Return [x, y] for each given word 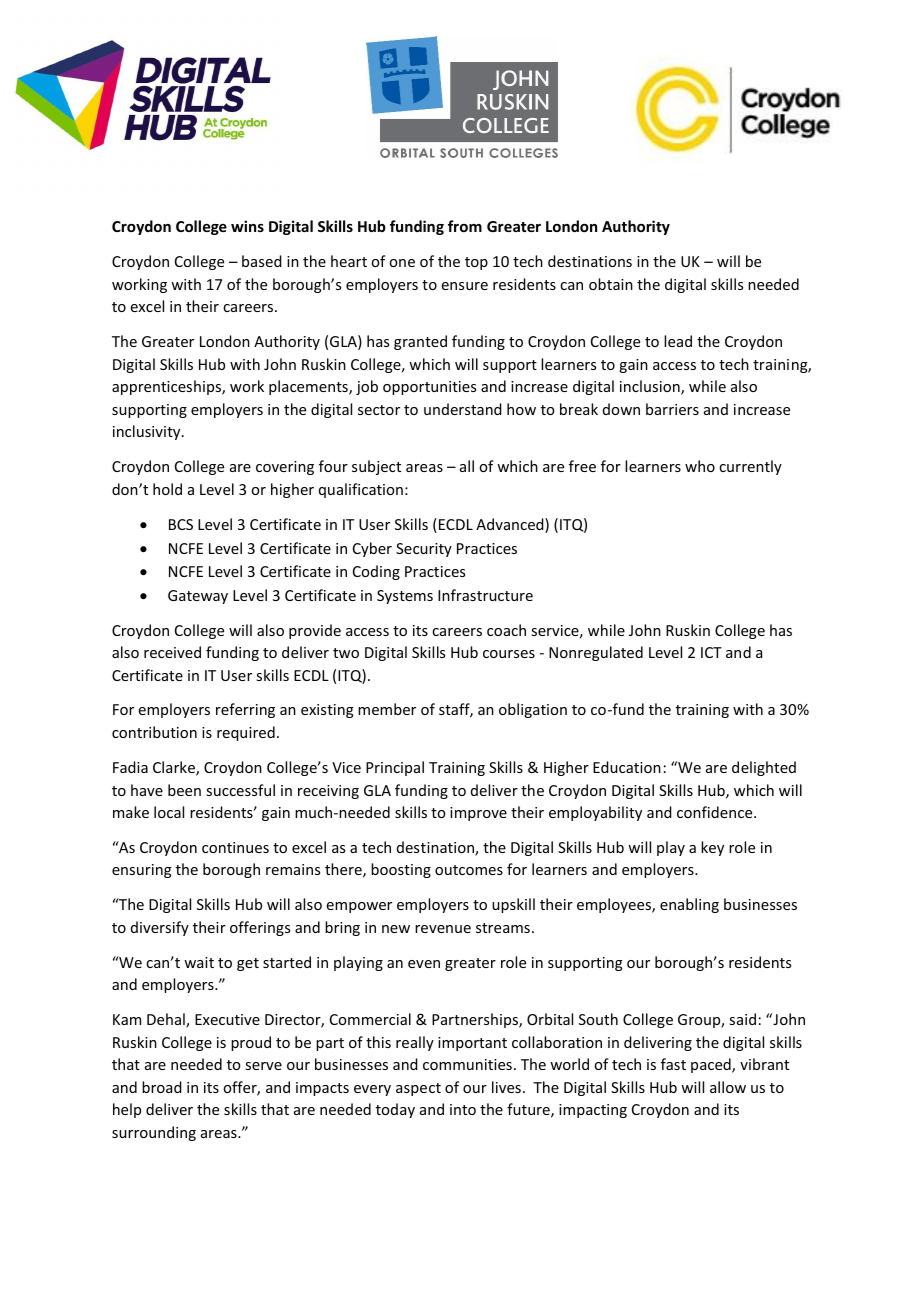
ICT [711, 652]
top [476, 263]
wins [247, 226]
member [387, 709]
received [172, 652]
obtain [611, 284]
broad [162, 1087]
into [463, 1109]
